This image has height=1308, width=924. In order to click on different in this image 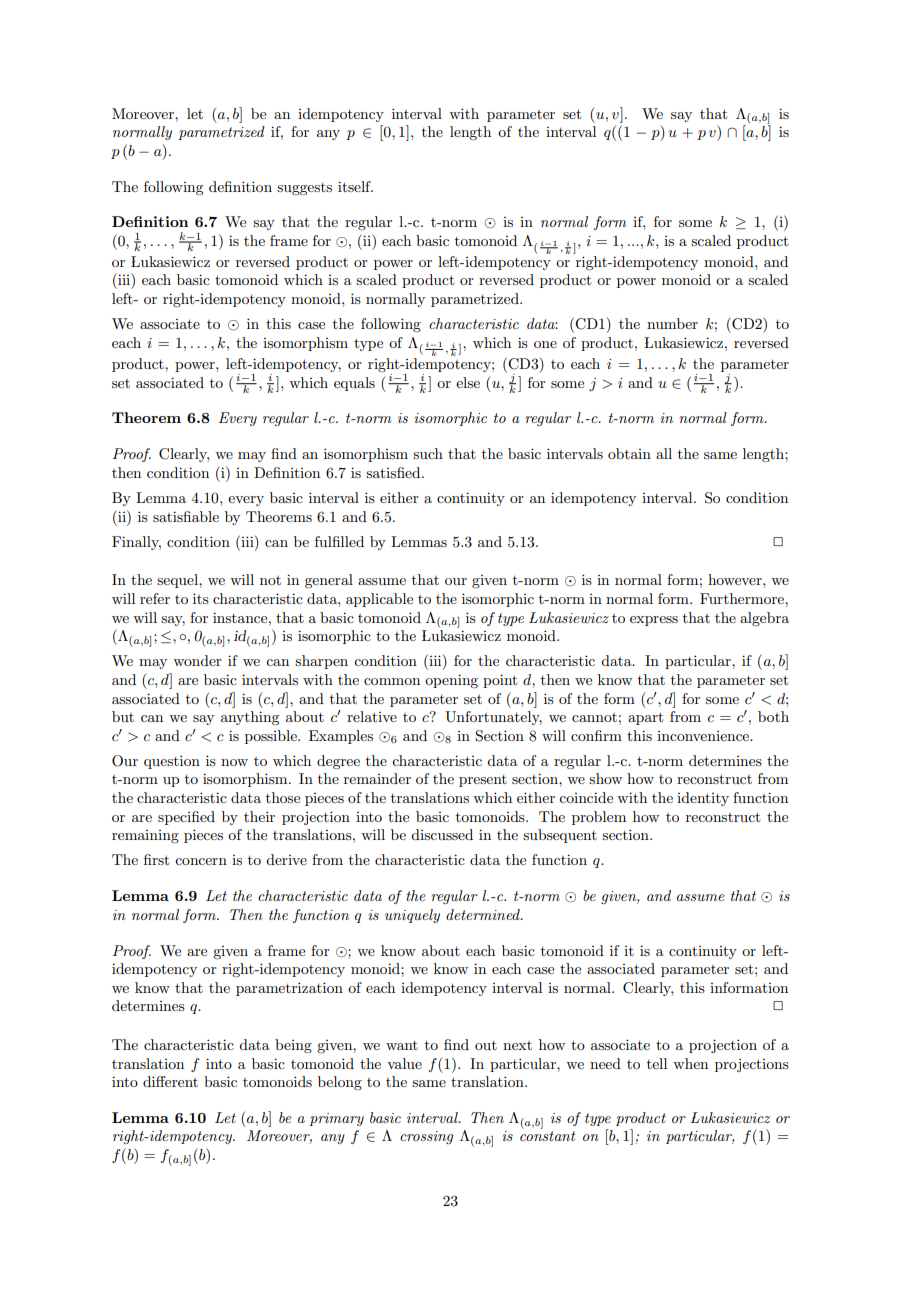, I will do `click(170, 1081)`.
